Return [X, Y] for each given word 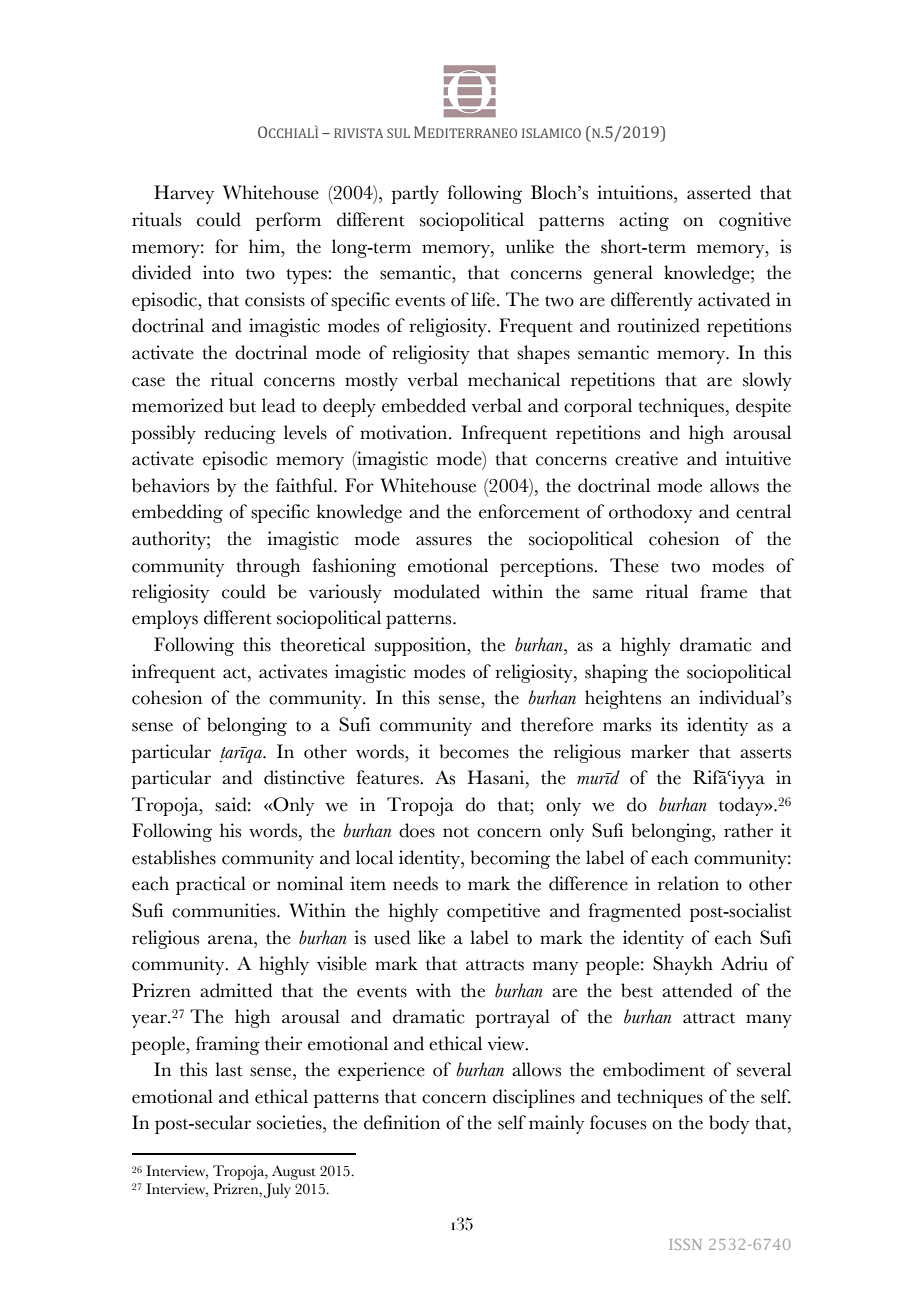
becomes [474, 751]
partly [415, 194]
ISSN [685, 1244]
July [277, 1190]
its [669, 724]
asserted [719, 192]
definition [402, 1122]
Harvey [184, 194]
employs [165, 619]
